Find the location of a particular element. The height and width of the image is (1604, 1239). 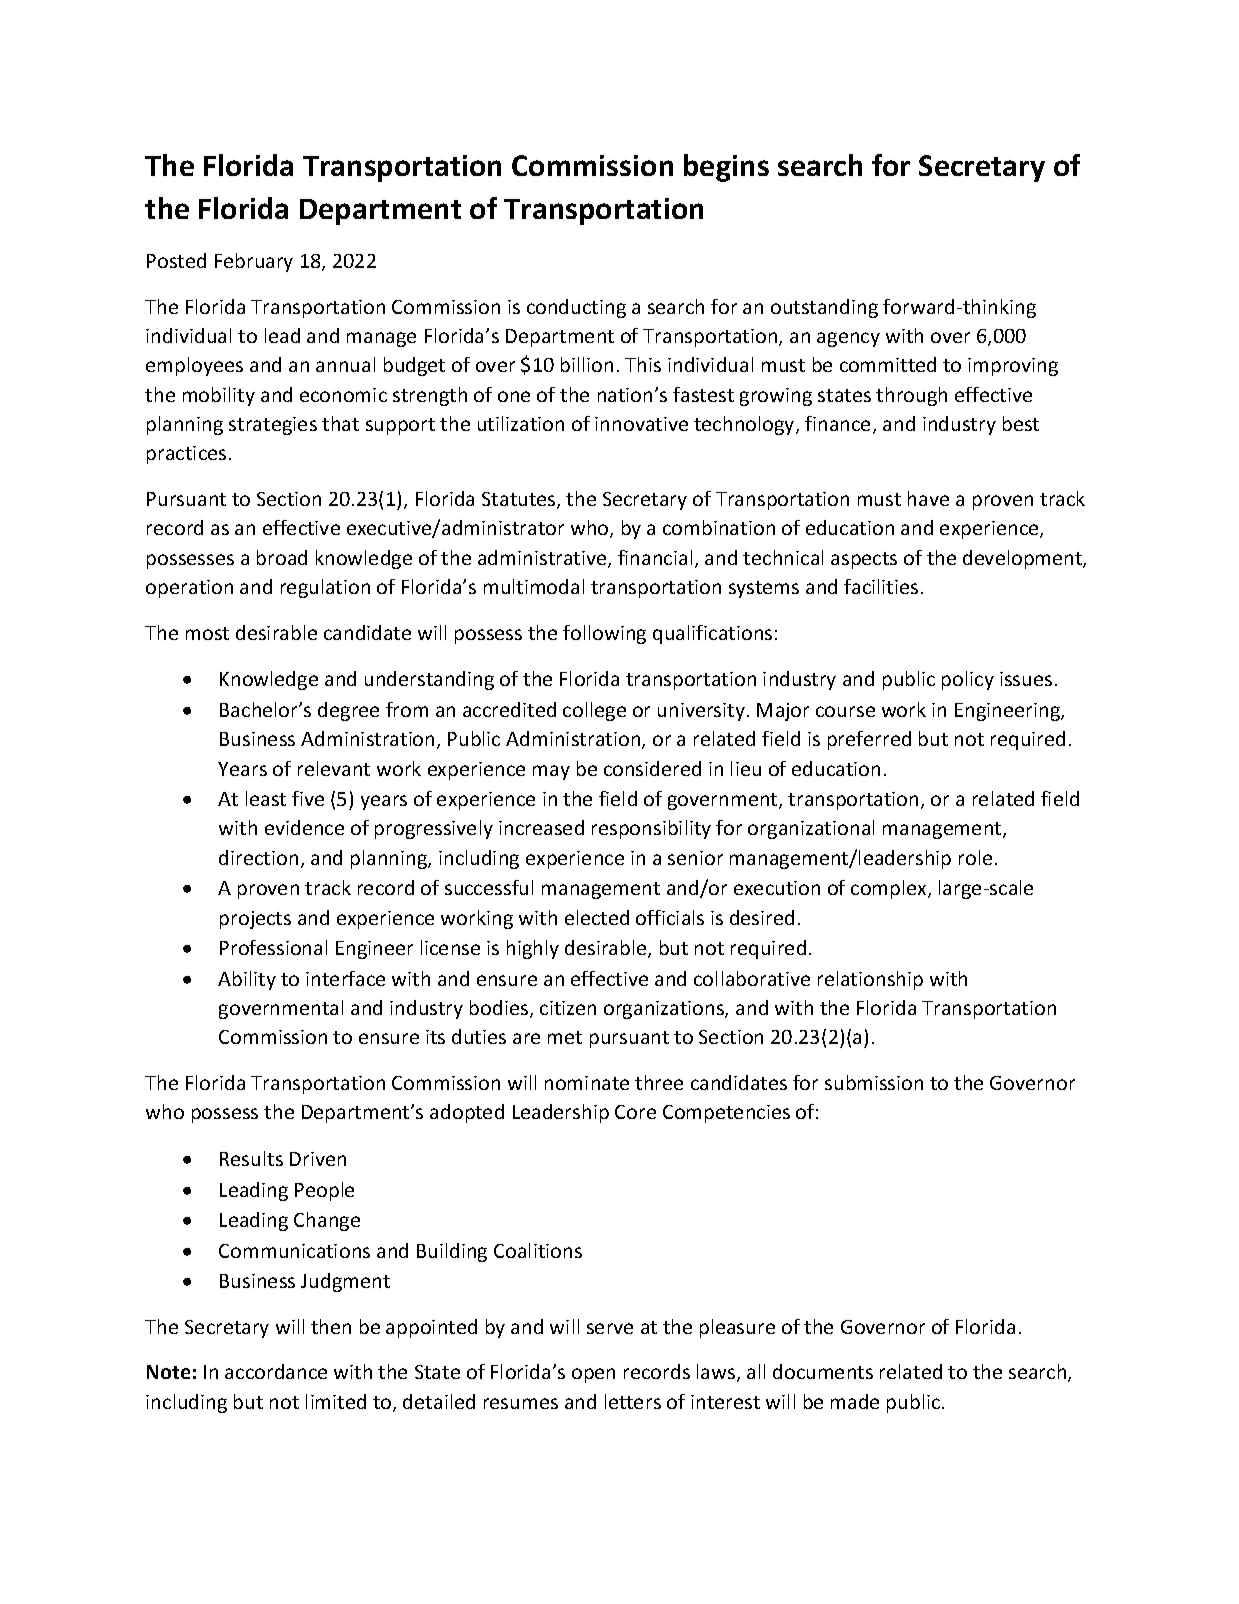

accordance is located at coordinates (276, 1371).
